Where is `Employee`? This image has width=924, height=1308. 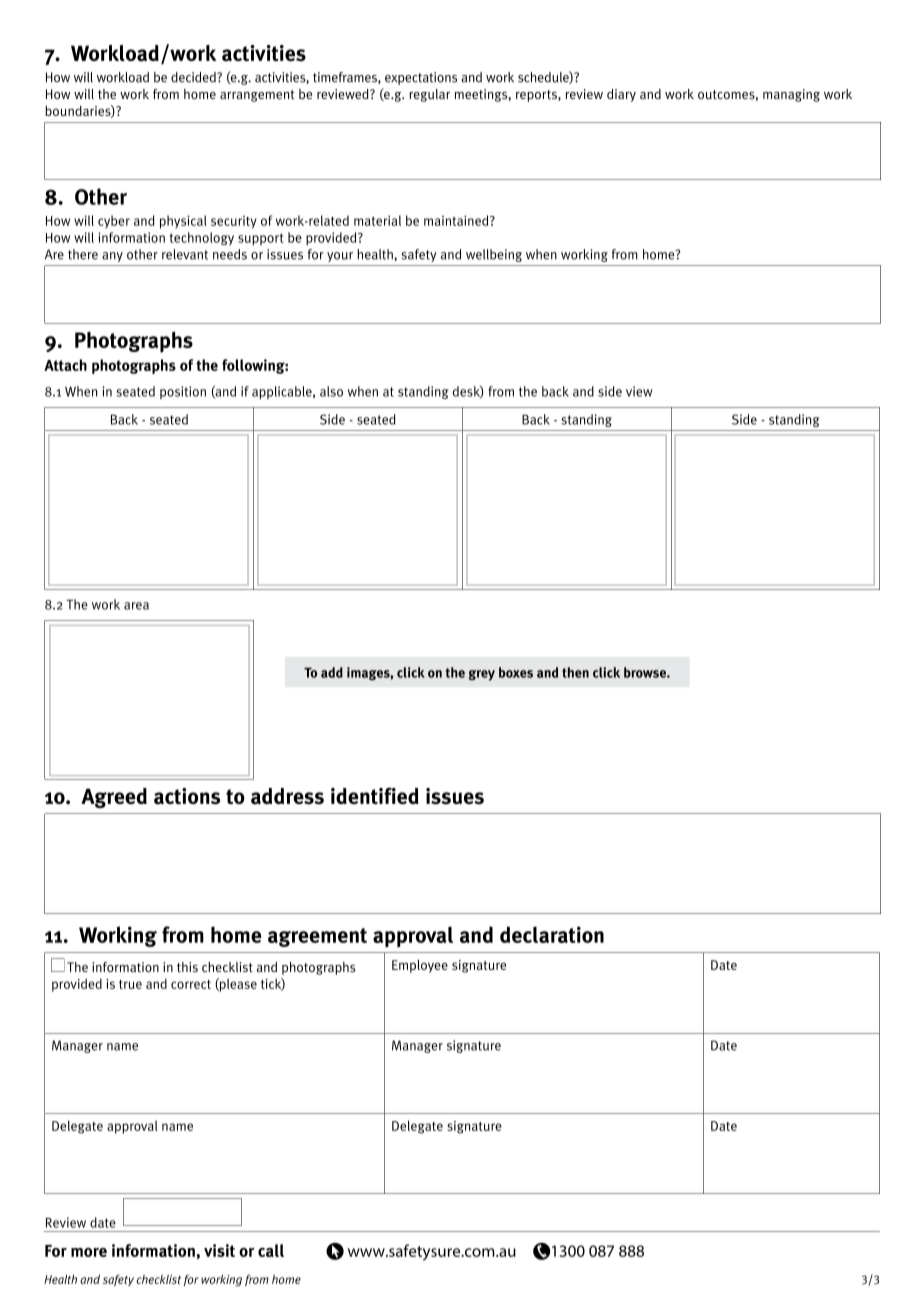
Employee is located at coordinates (420, 966).
